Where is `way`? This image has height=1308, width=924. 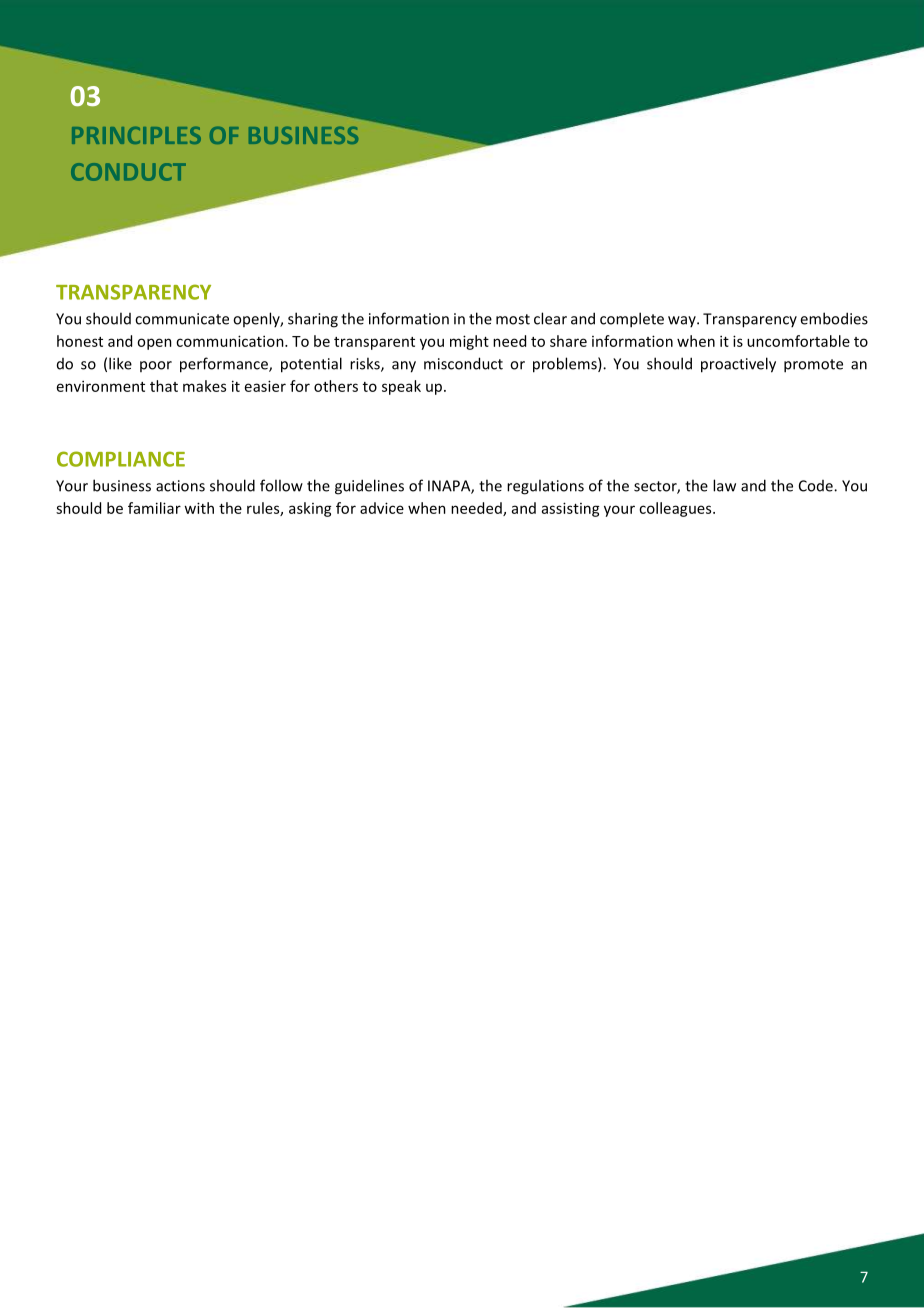
way is located at coordinates (683, 321).
